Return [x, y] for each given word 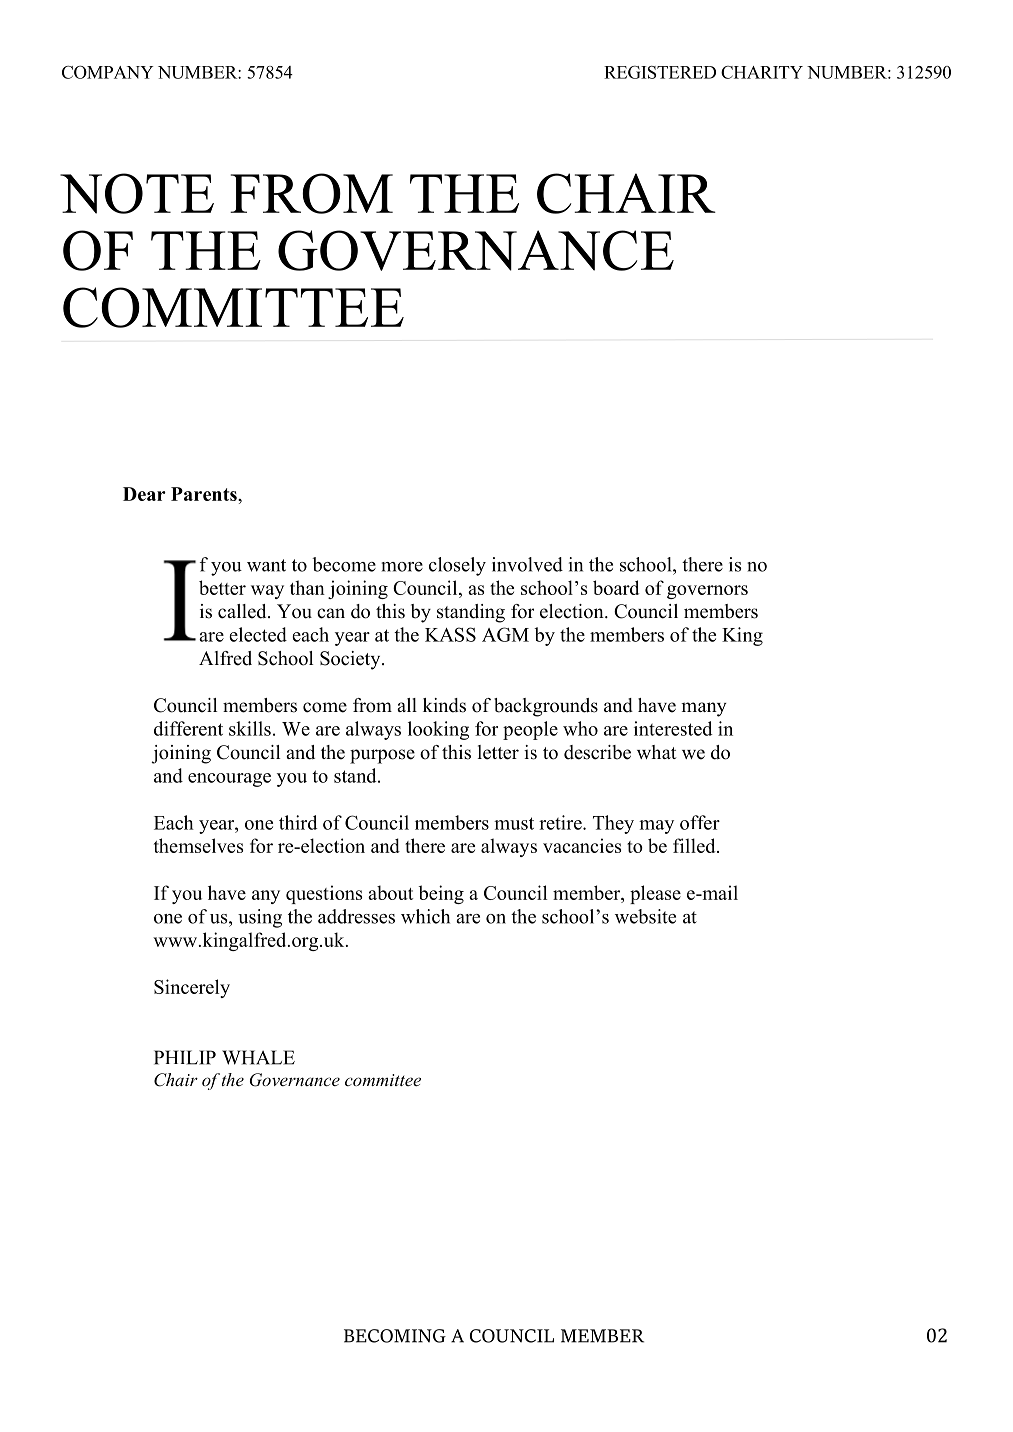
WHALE [258, 1057]
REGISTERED [660, 72]
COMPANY [108, 72]
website [645, 916]
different [188, 728]
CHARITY [762, 72]
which [425, 916]
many [704, 709]
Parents [205, 494]
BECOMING [395, 1336]
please [655, 894]
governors [707, 592]
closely [457, 566]
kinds [444, 705]
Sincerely [192, 988]
